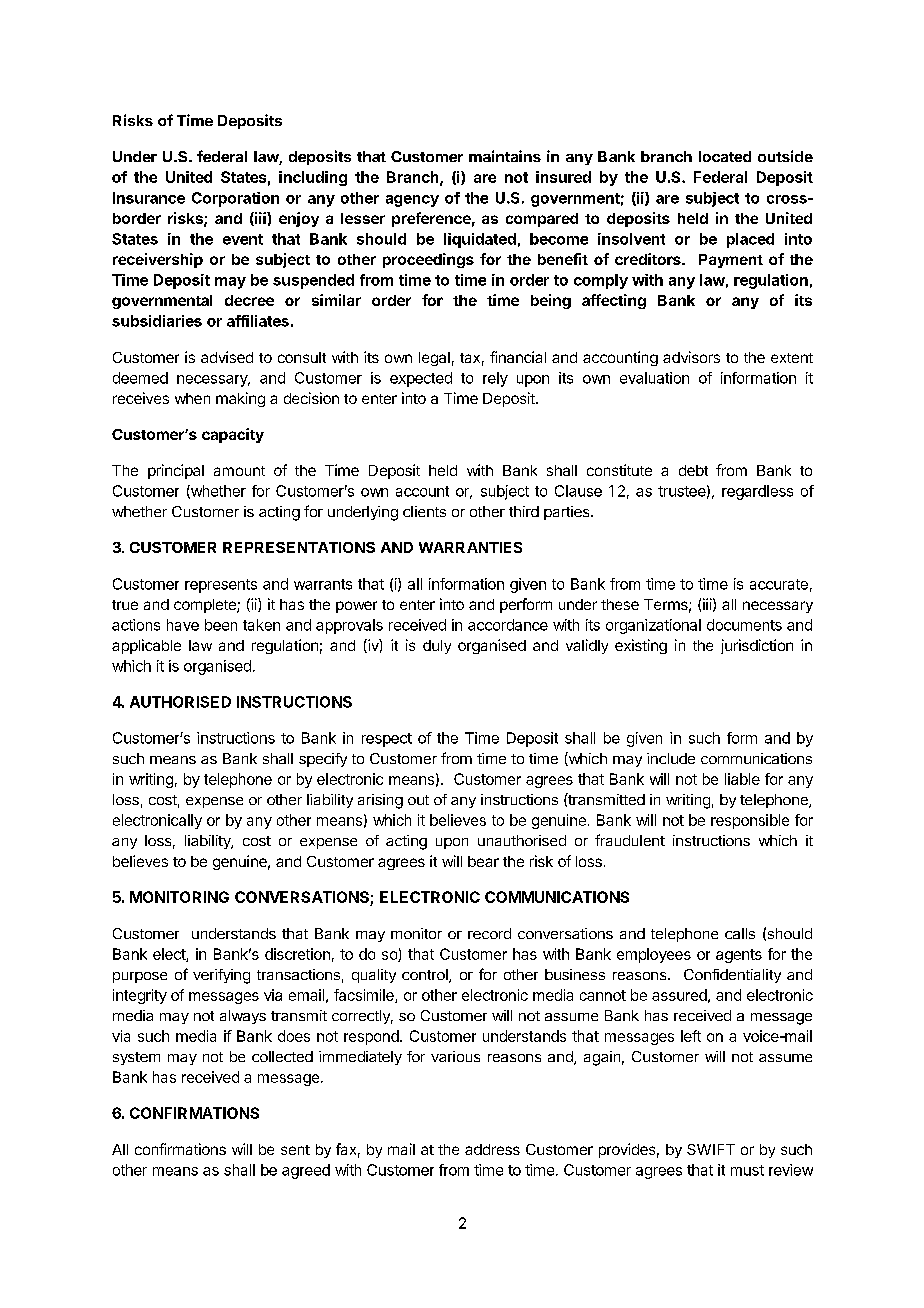 This page has width=924, height=1308. I want to click on principal, so click(176, 471).
